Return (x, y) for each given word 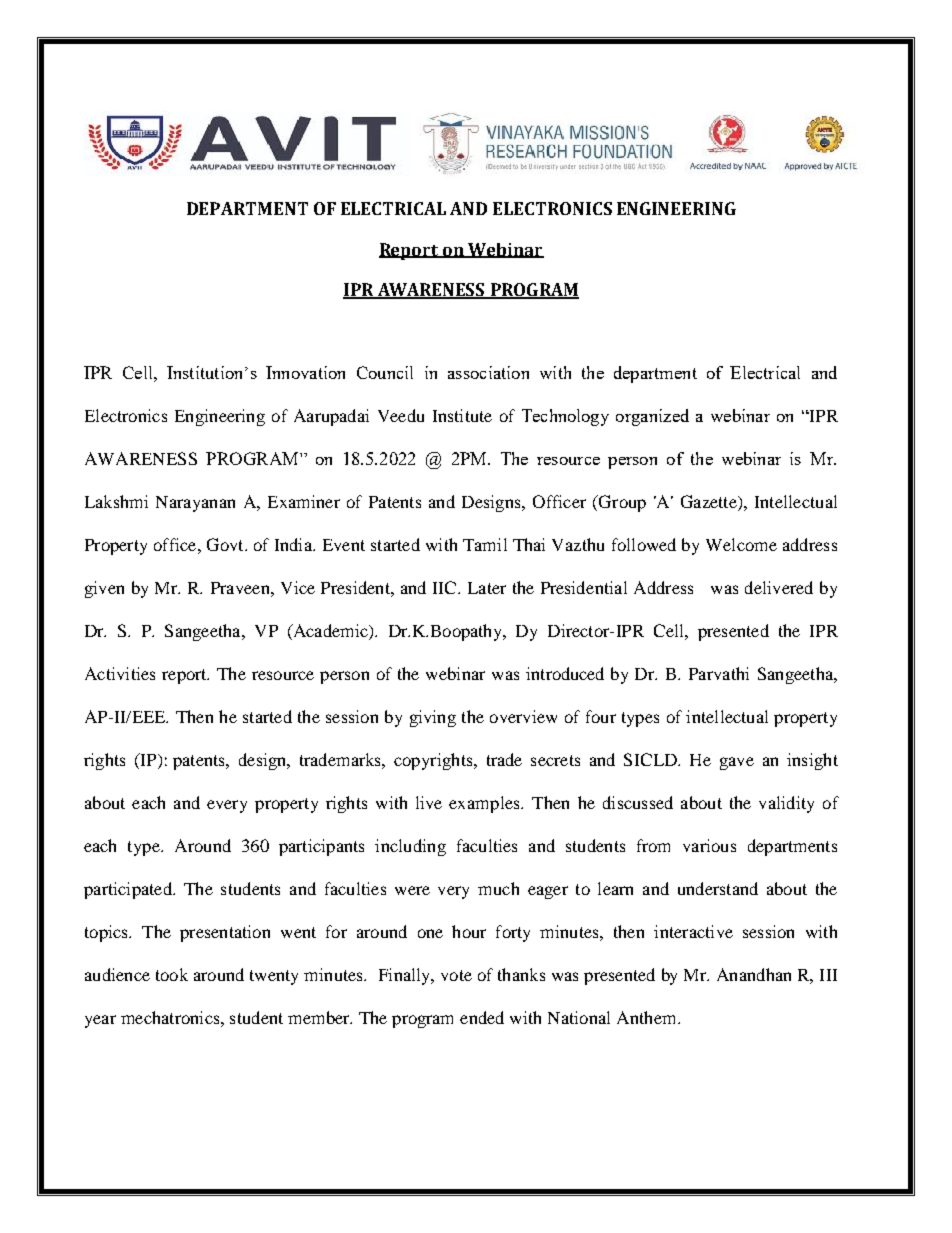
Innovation (305, 372)
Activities (120, 673)
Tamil (485, 544)
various (709, 845)
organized (652, 417)
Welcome (741, 544)
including (410, 847)
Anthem (648, 1017)
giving (433, 718)
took (172, 974)
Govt (226, 544)
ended (482, 1017)
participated (129, 890)
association (488, 372)
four (601, 716)
